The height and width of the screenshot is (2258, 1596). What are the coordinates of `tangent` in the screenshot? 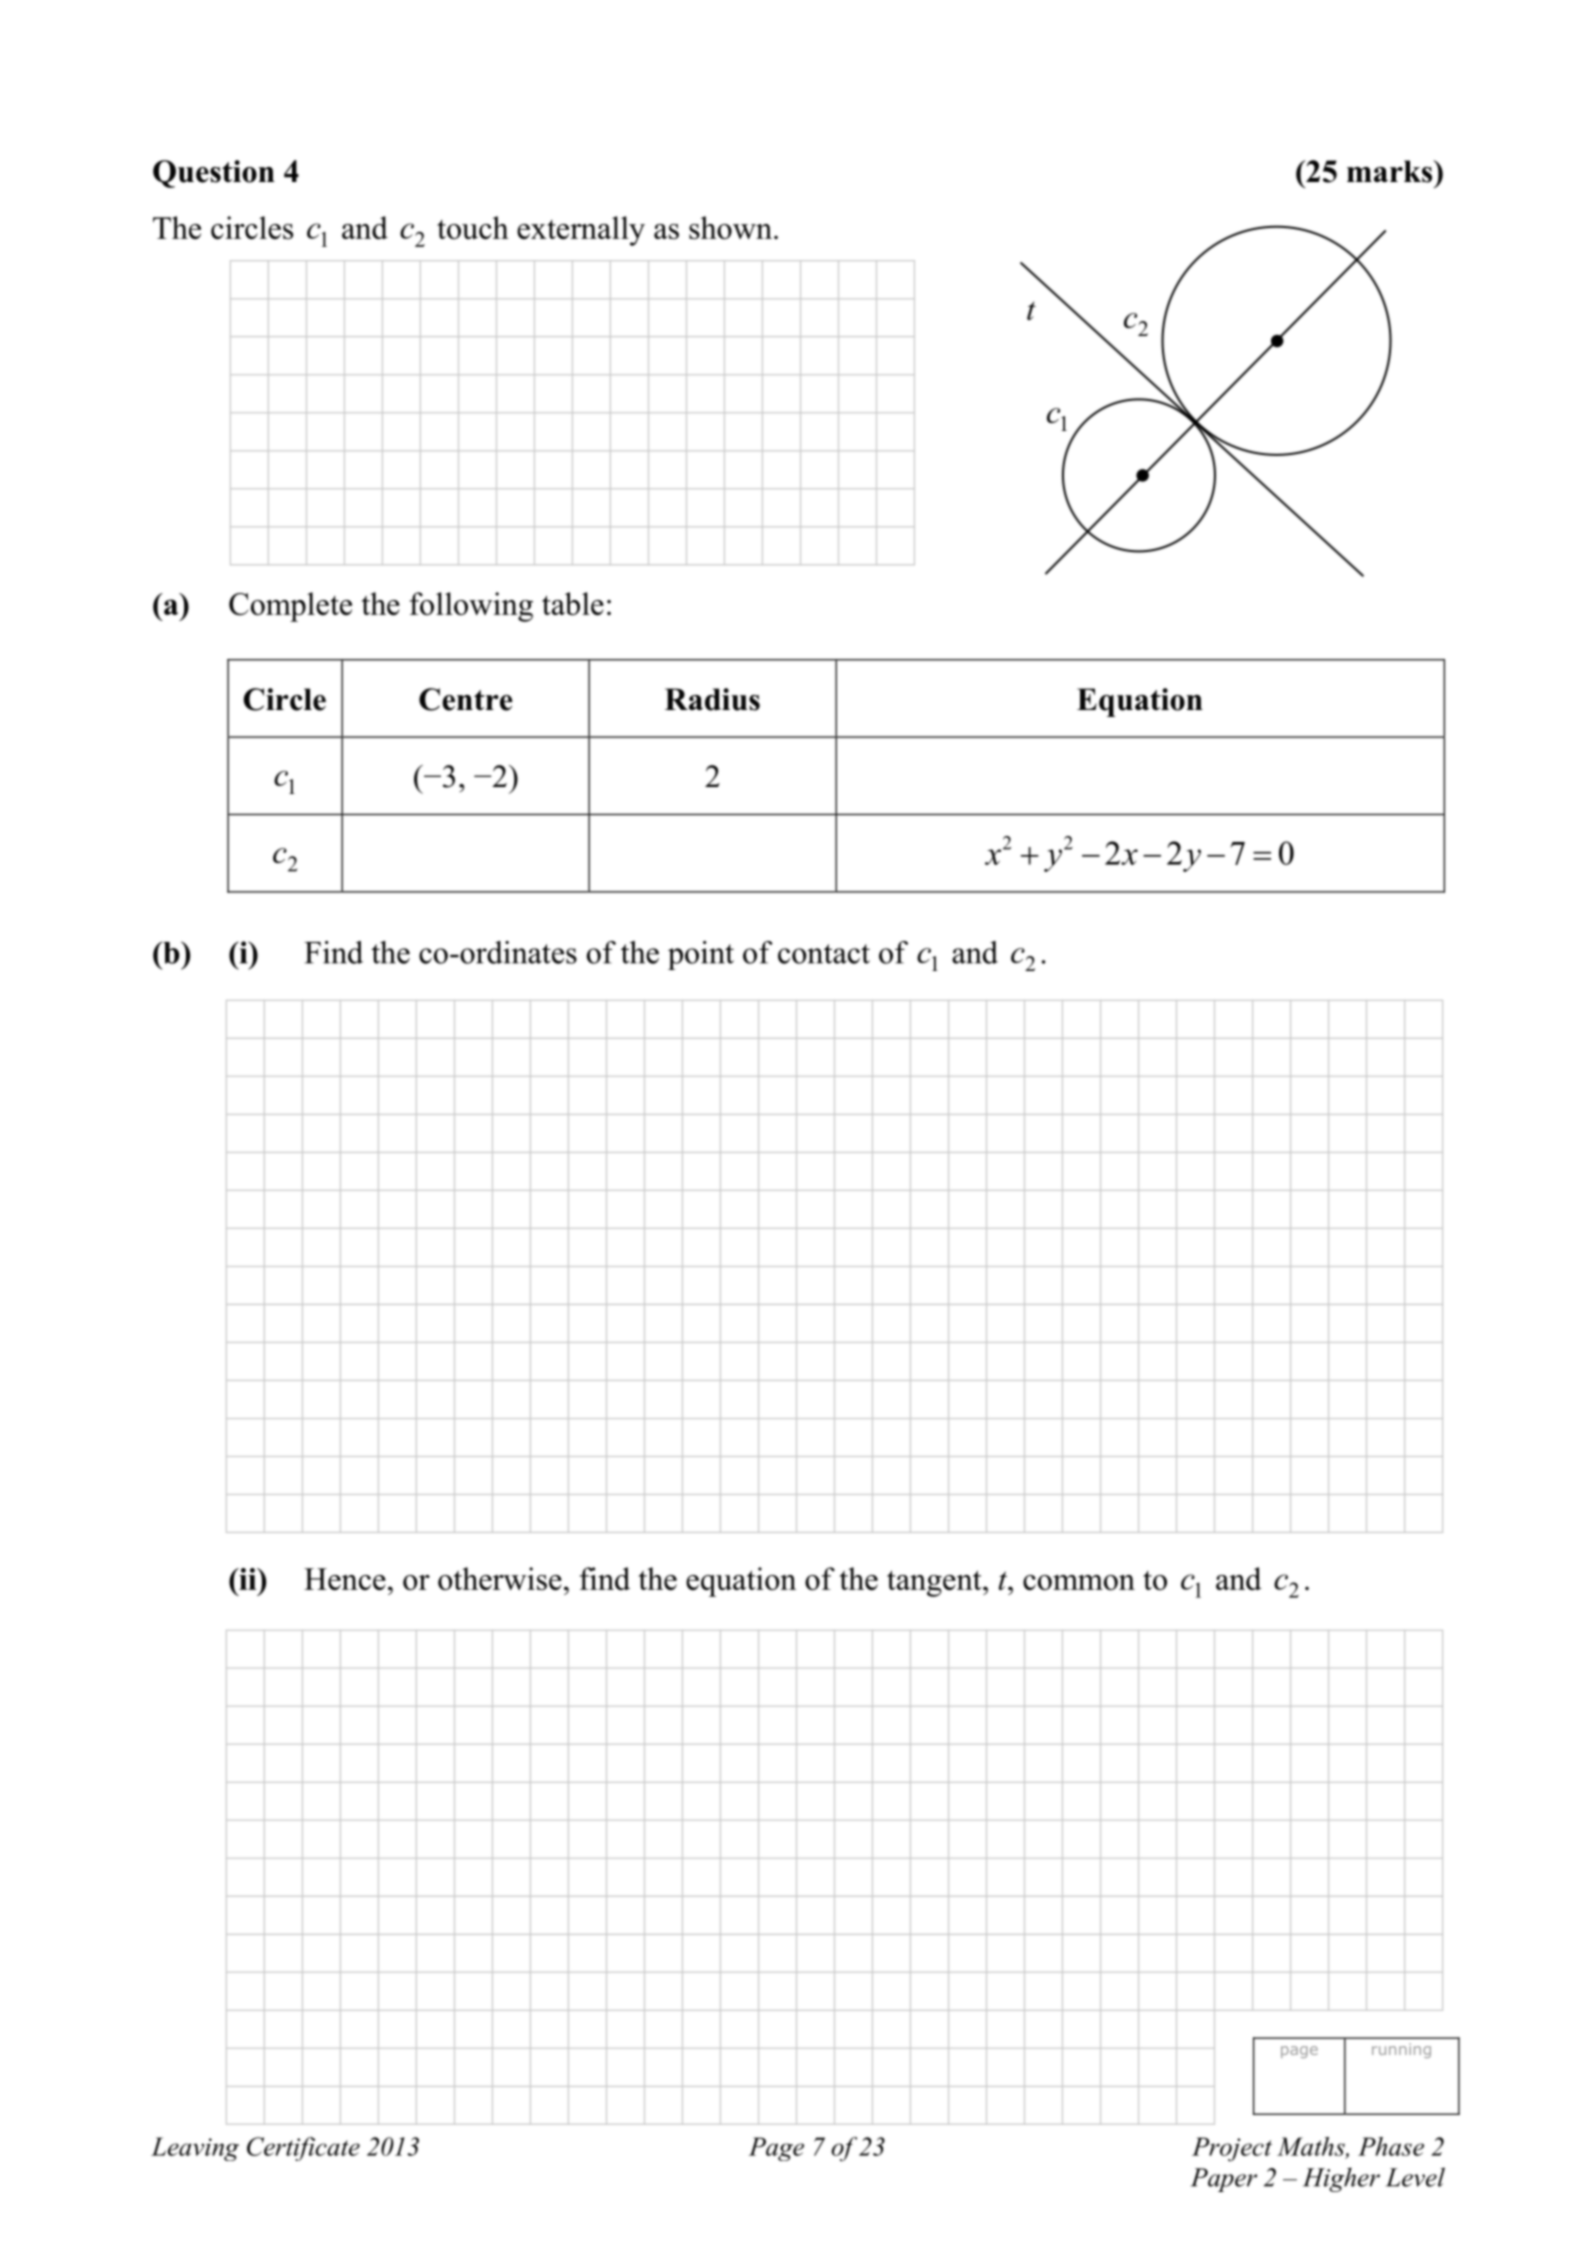 It's located at (935, 1583).
